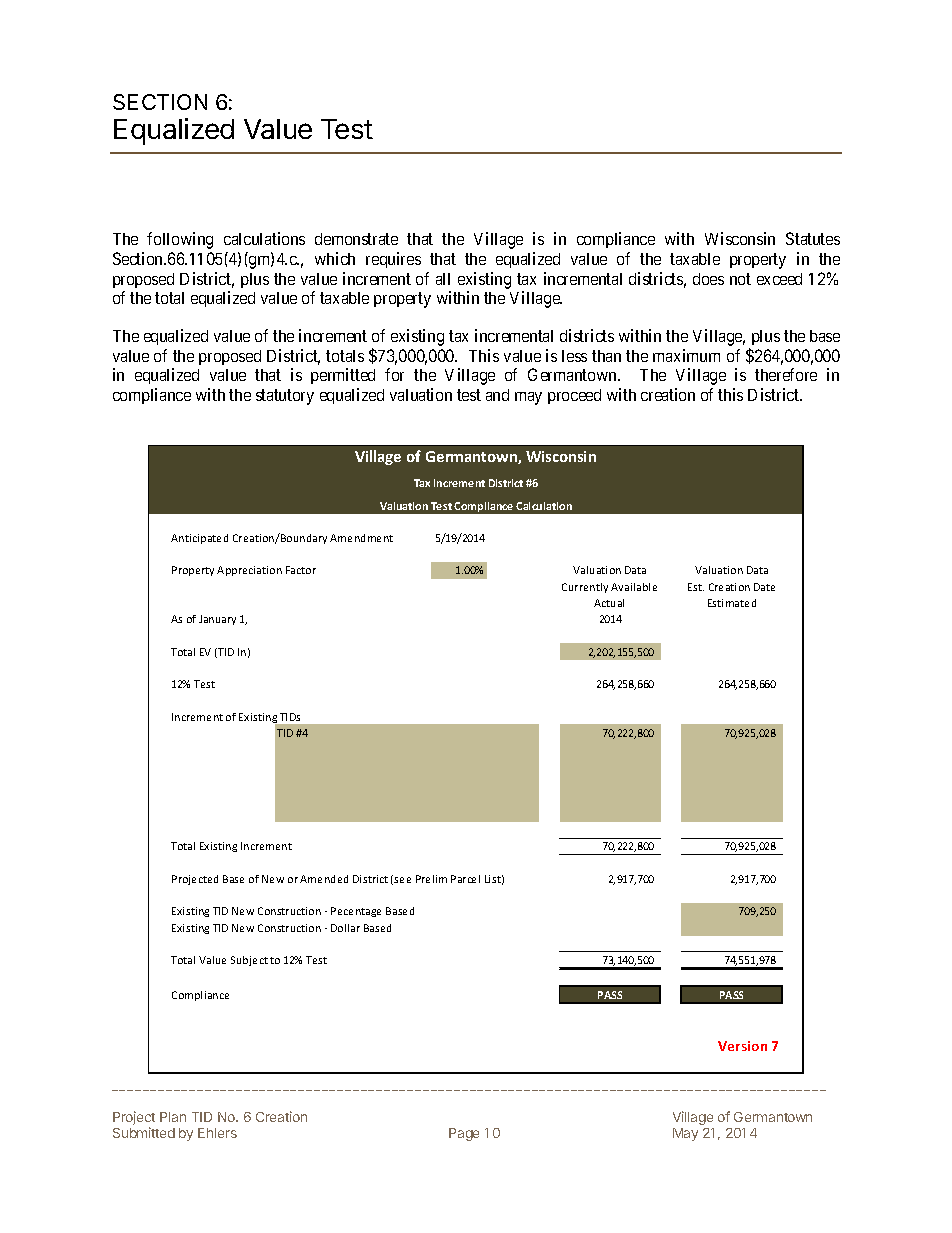 This screenshot has width=952, height=1233. What do you see at coordinates (443, 279) in the screenshot?
I see `all` at bounding box center [443, 279].
